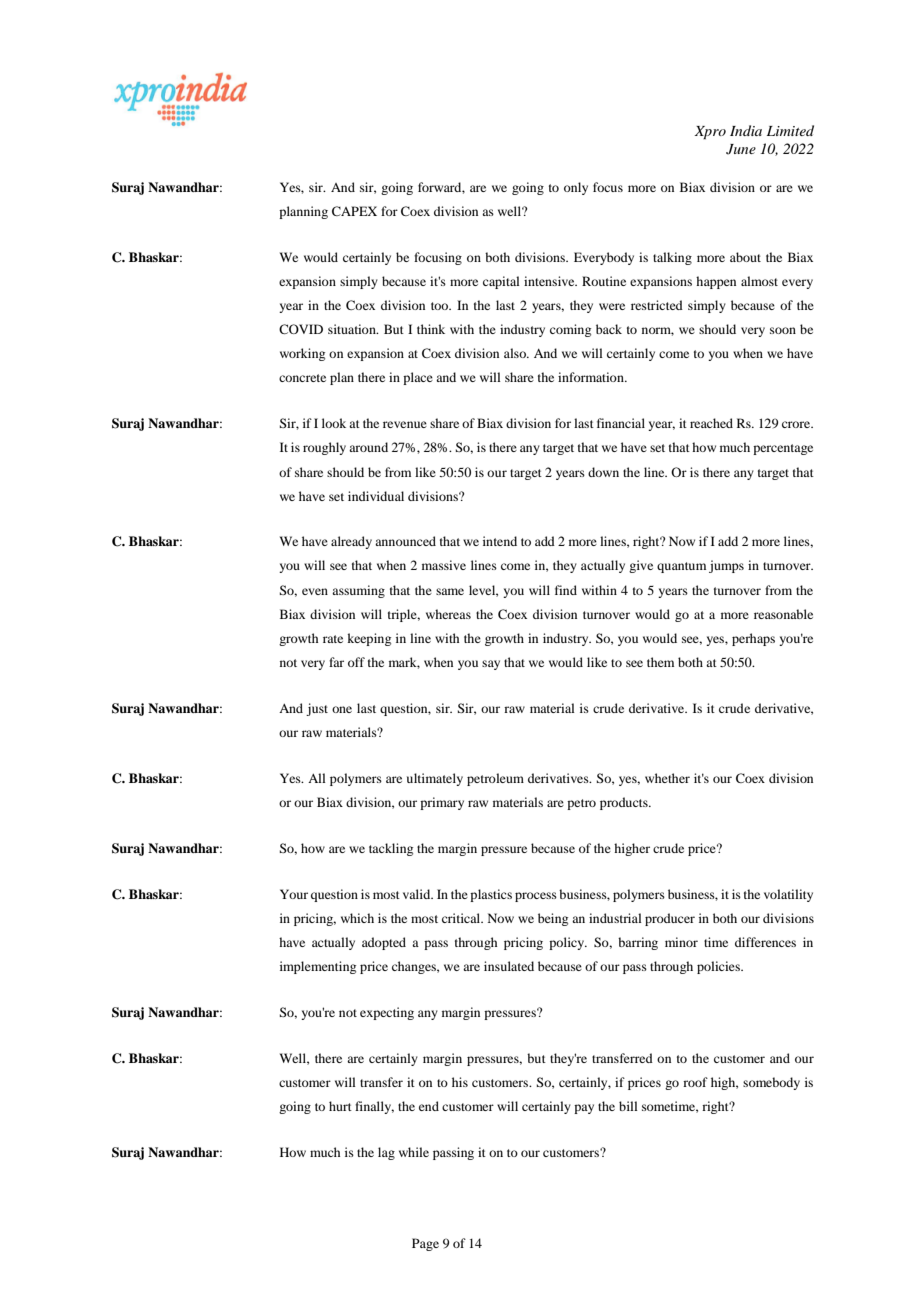 Image resolution: width=924 pixels, height=1307 pixels. I want to click on look, so click(334, 423).
